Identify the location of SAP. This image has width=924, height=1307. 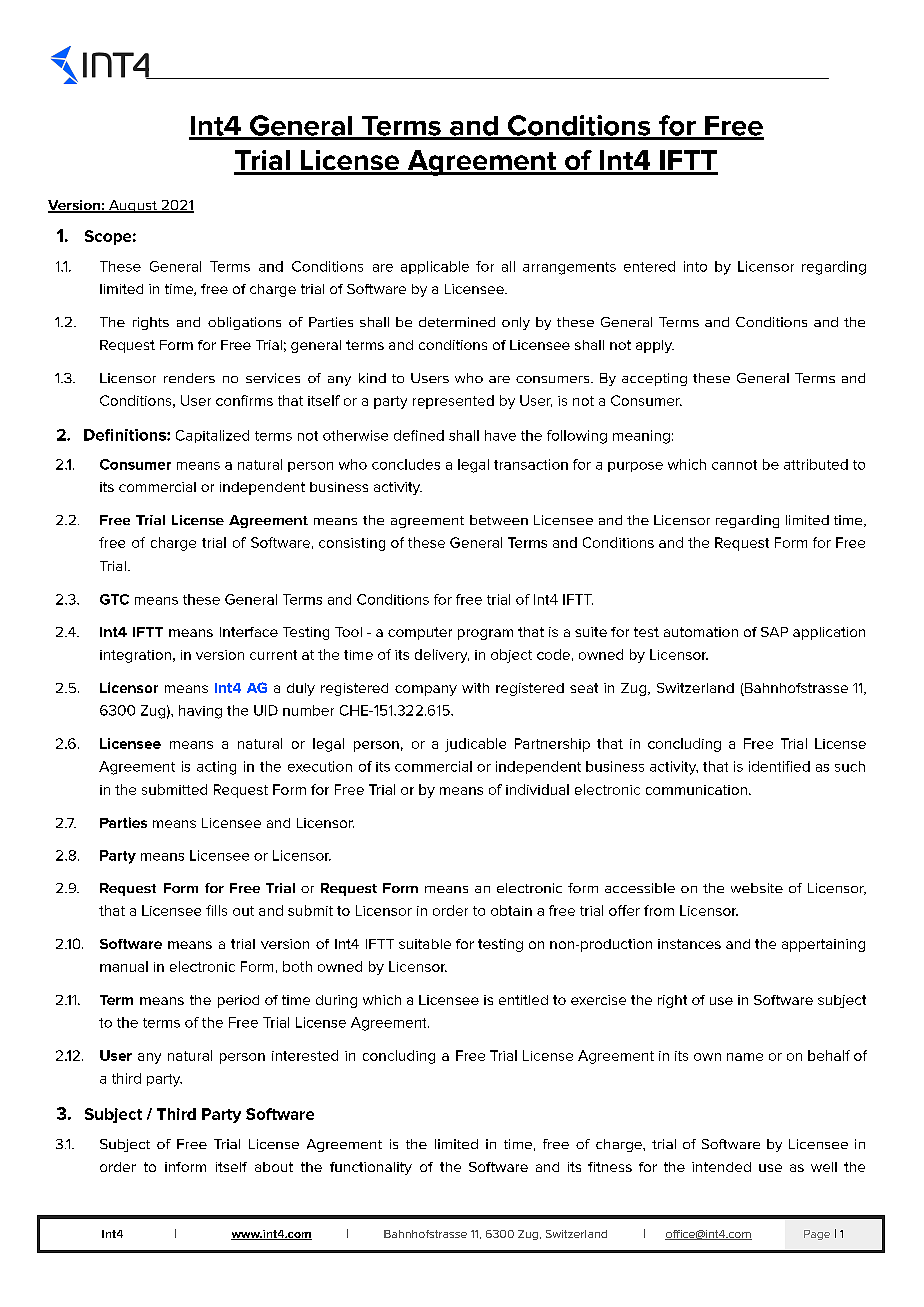
(774, 632).
